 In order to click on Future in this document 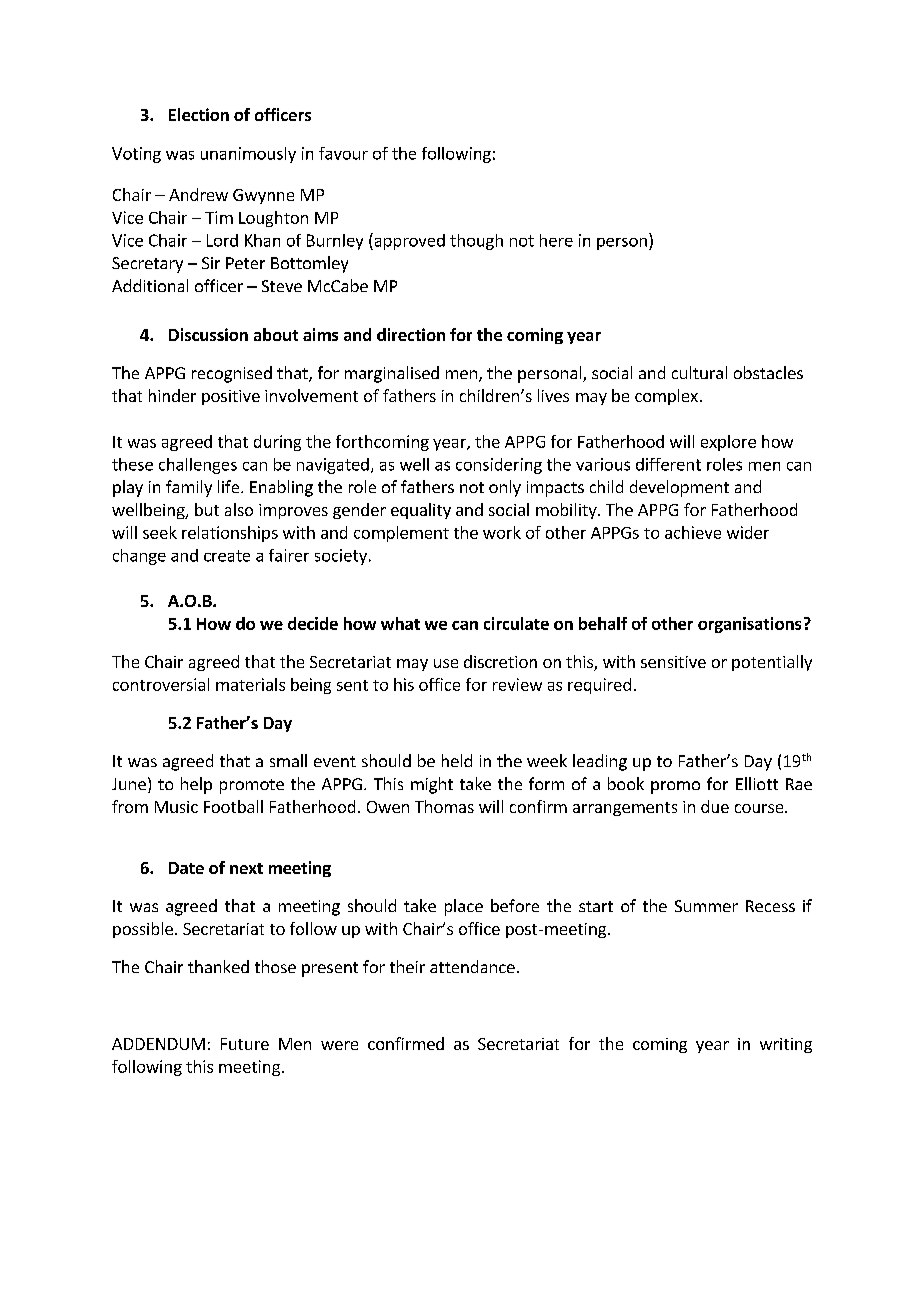, I will do `click(245, 1044)`.
